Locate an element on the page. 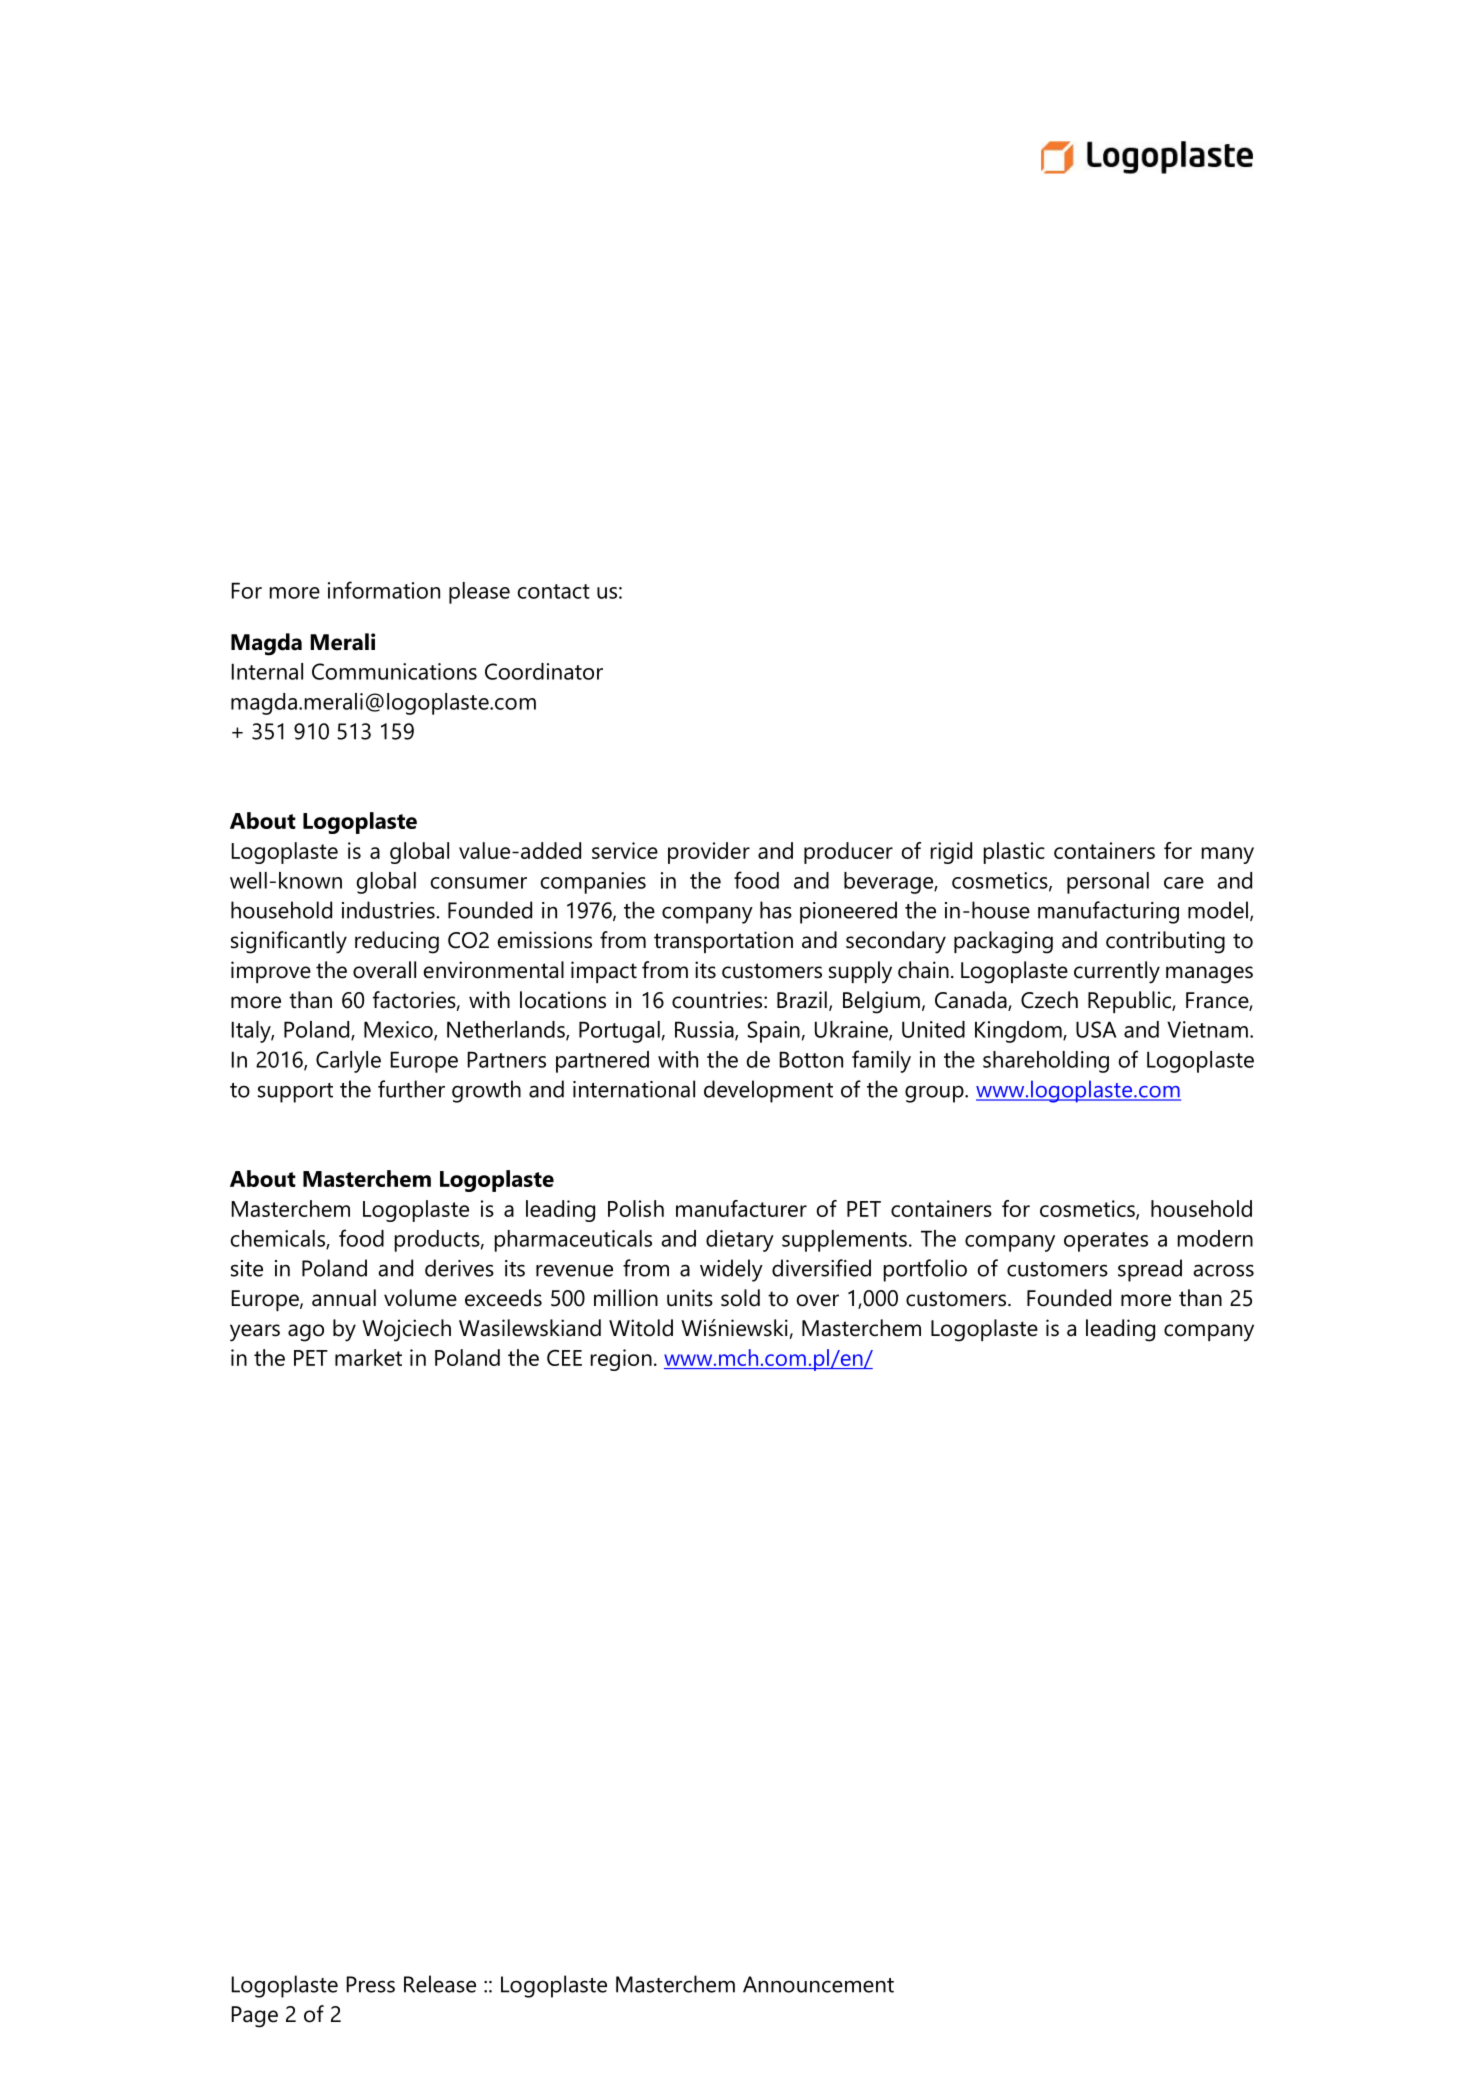 The image size is (1484, 2098). USA is located at coordinates (1096, 1029).
